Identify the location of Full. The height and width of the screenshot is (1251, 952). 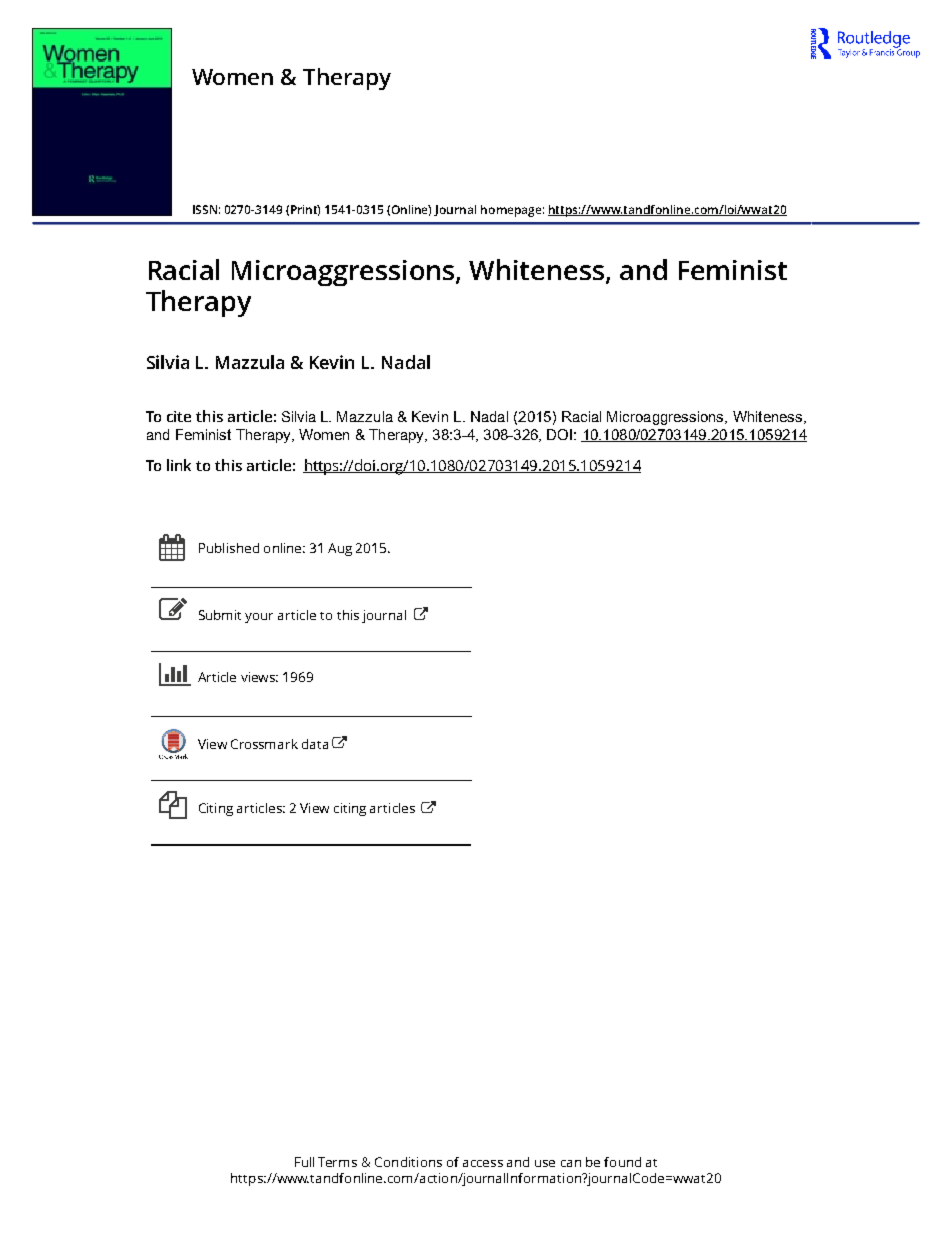
(304, 1162).
